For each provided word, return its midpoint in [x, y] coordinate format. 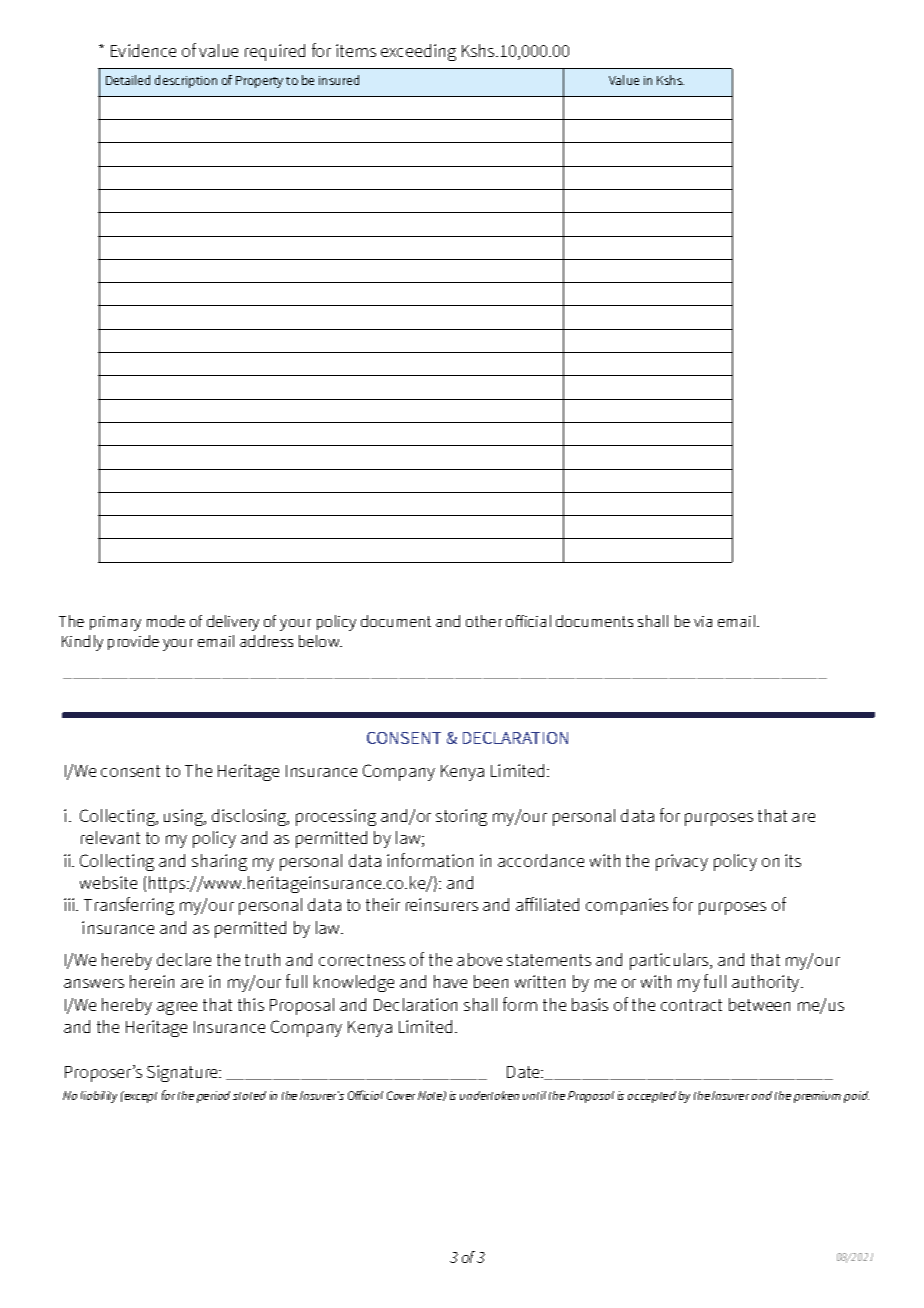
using [185, 817]
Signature [184, 1073]
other [484, 621]
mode [166, 621]
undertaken [489, 1095]
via [703, 621]
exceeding [418, 52]
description [186, 81]
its [793, 860]
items [356, 50]
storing [461, 817]
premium [817, 1097]
